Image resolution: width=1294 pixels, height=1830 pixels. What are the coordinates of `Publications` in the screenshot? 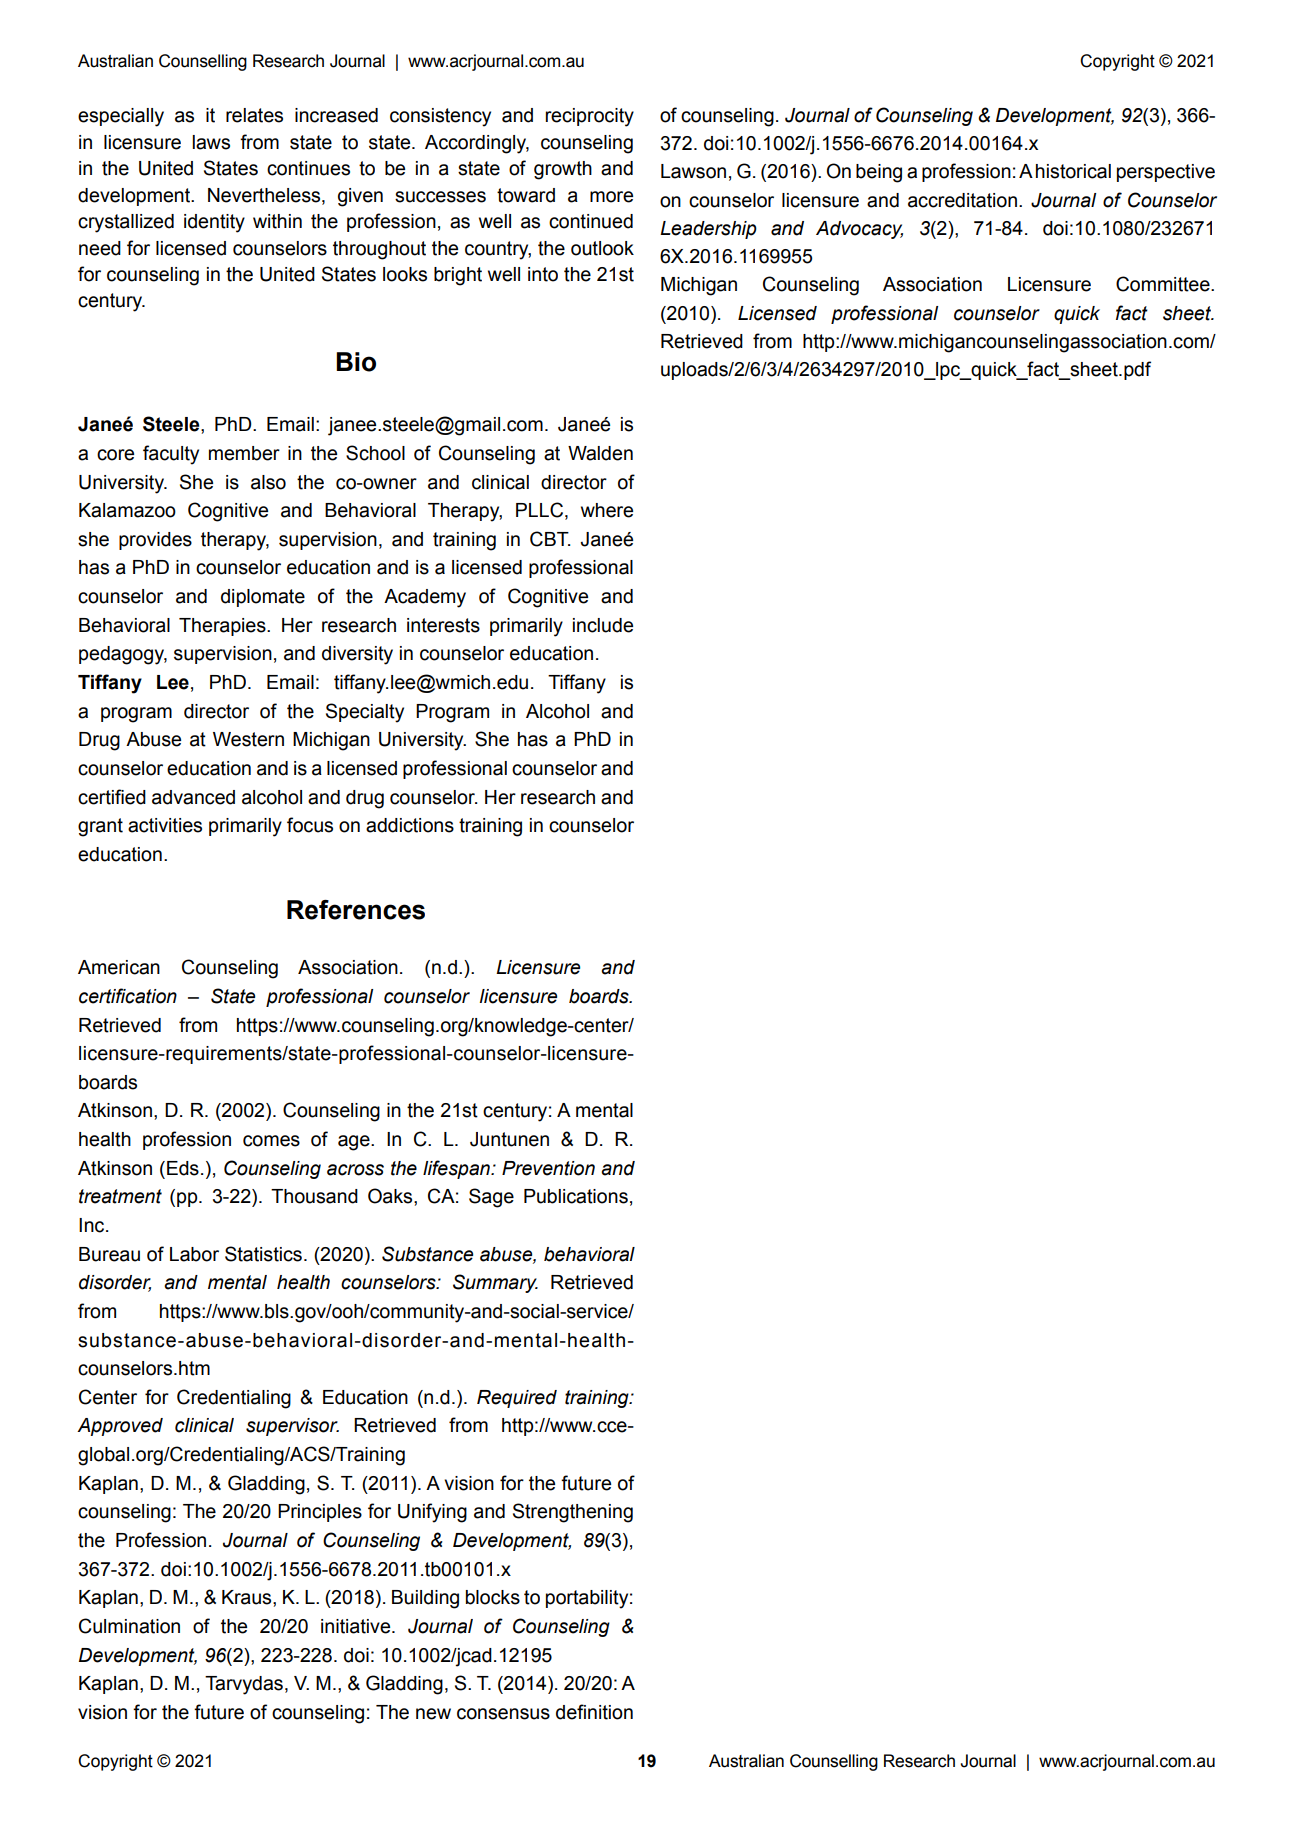 It's located at (576, 1196).
